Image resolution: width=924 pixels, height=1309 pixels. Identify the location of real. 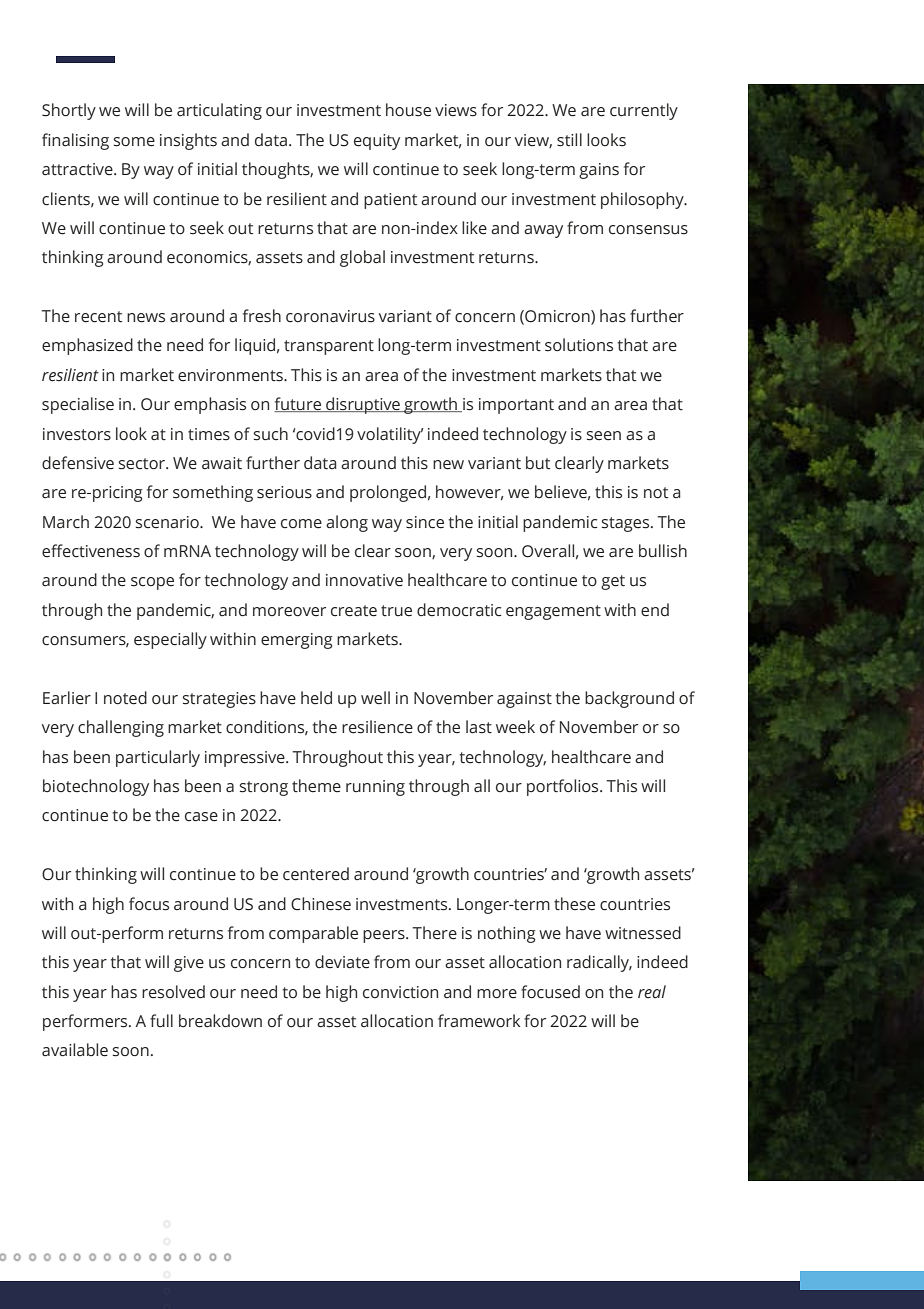
(652, 991).
